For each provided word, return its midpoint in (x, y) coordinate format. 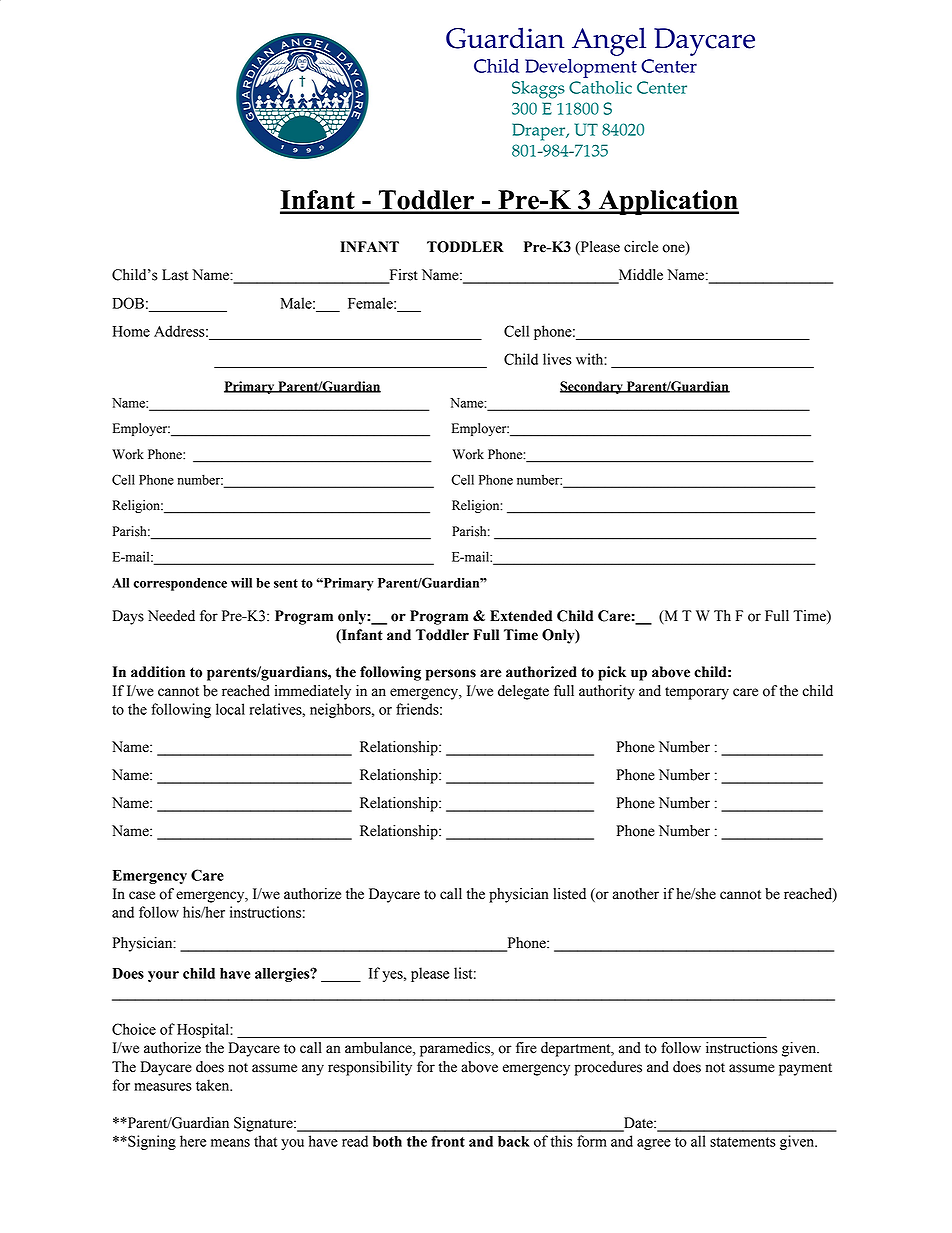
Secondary (592, 387)
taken (214, 1085)
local (230, 709)
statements (743, 1142)
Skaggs (538, 90)
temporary (697, 693)
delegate (523, 692)
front (448, 1141)
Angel (609, 41)
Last (175, 275)
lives (557, 359)
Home (131, 331)
